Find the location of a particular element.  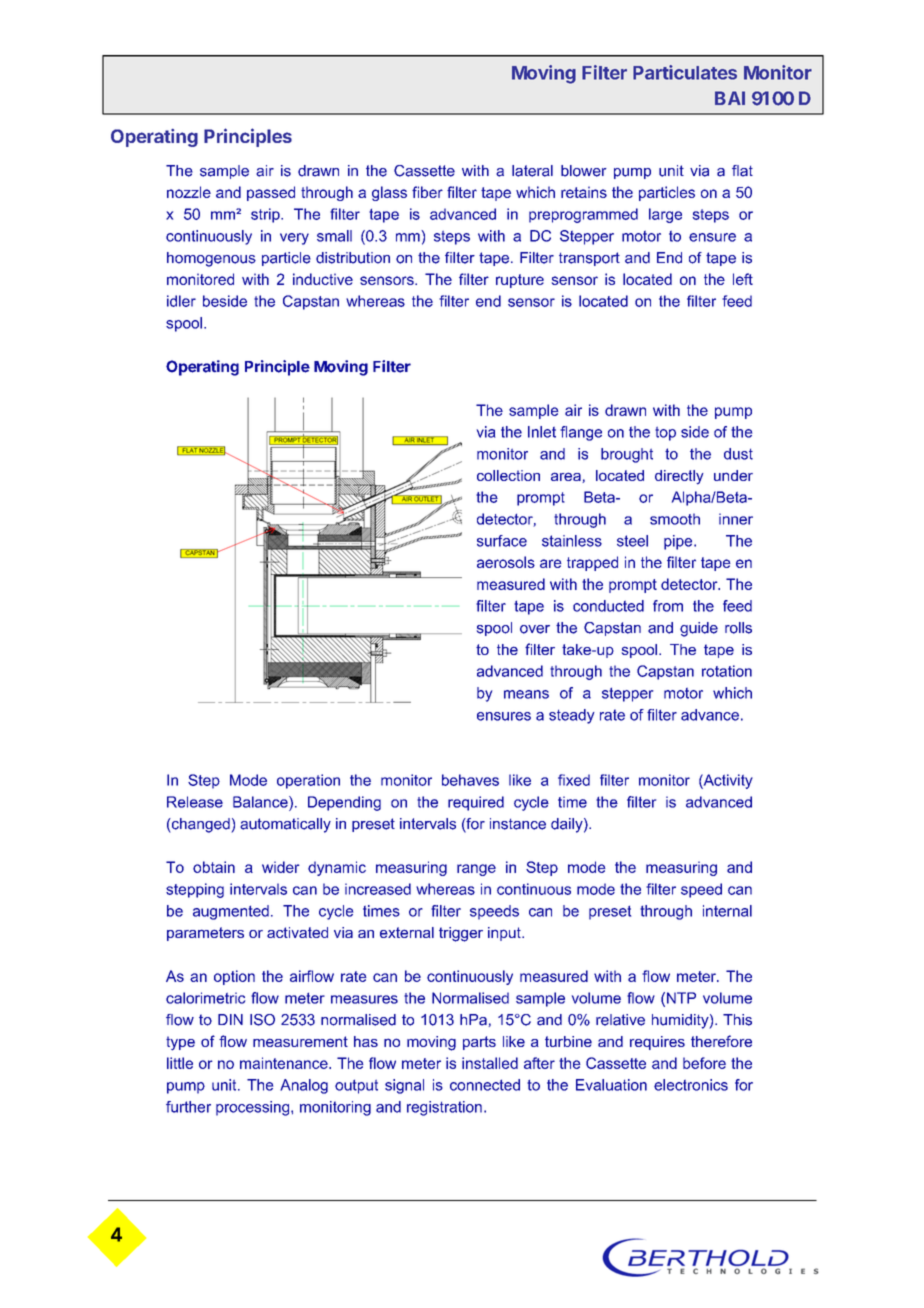

operation is located at coordinates (308, 781).
